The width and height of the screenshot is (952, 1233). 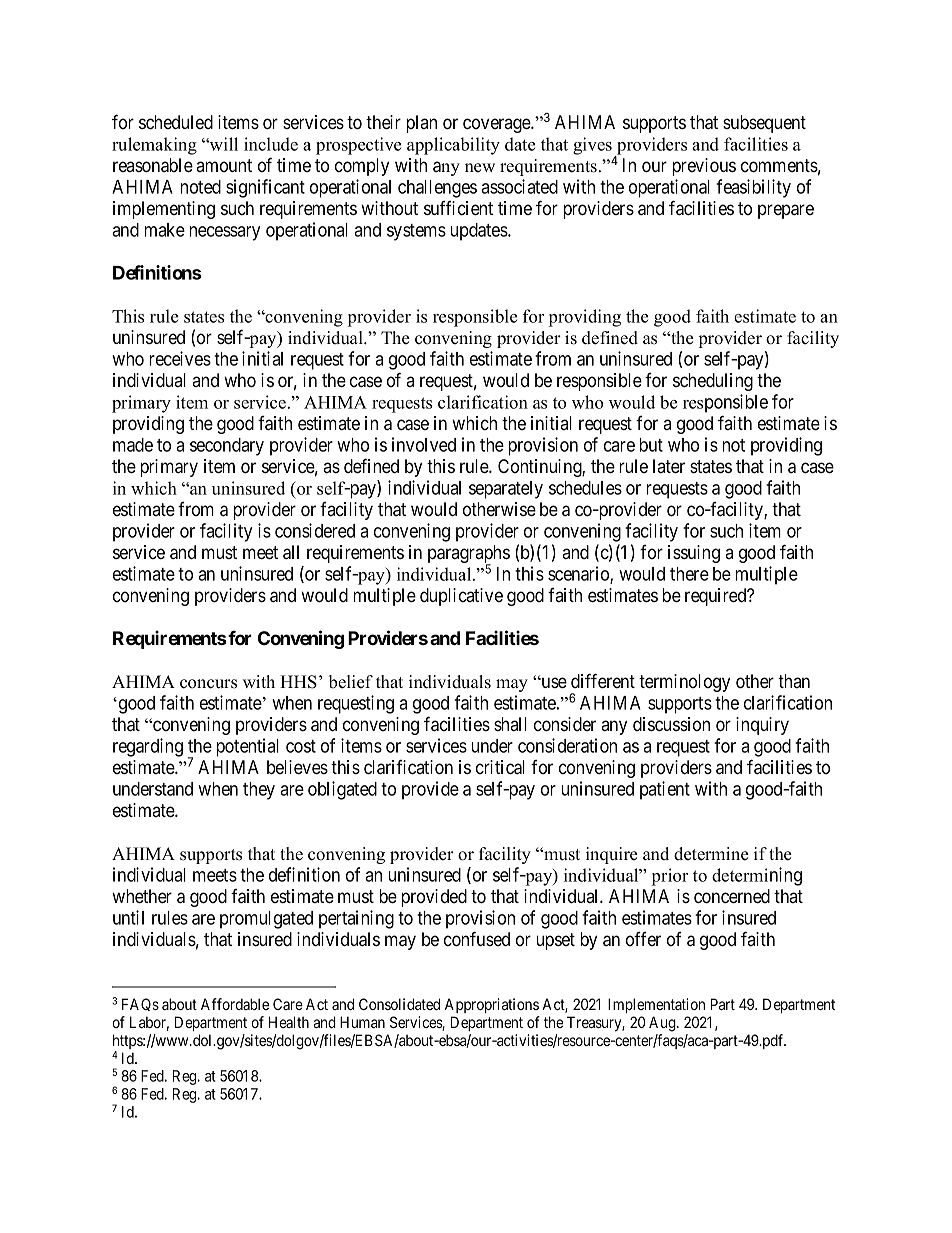 What do you see at coordinates (224, 165) in the screenshot?
I see `amount` at bounding box center [224, 165].
